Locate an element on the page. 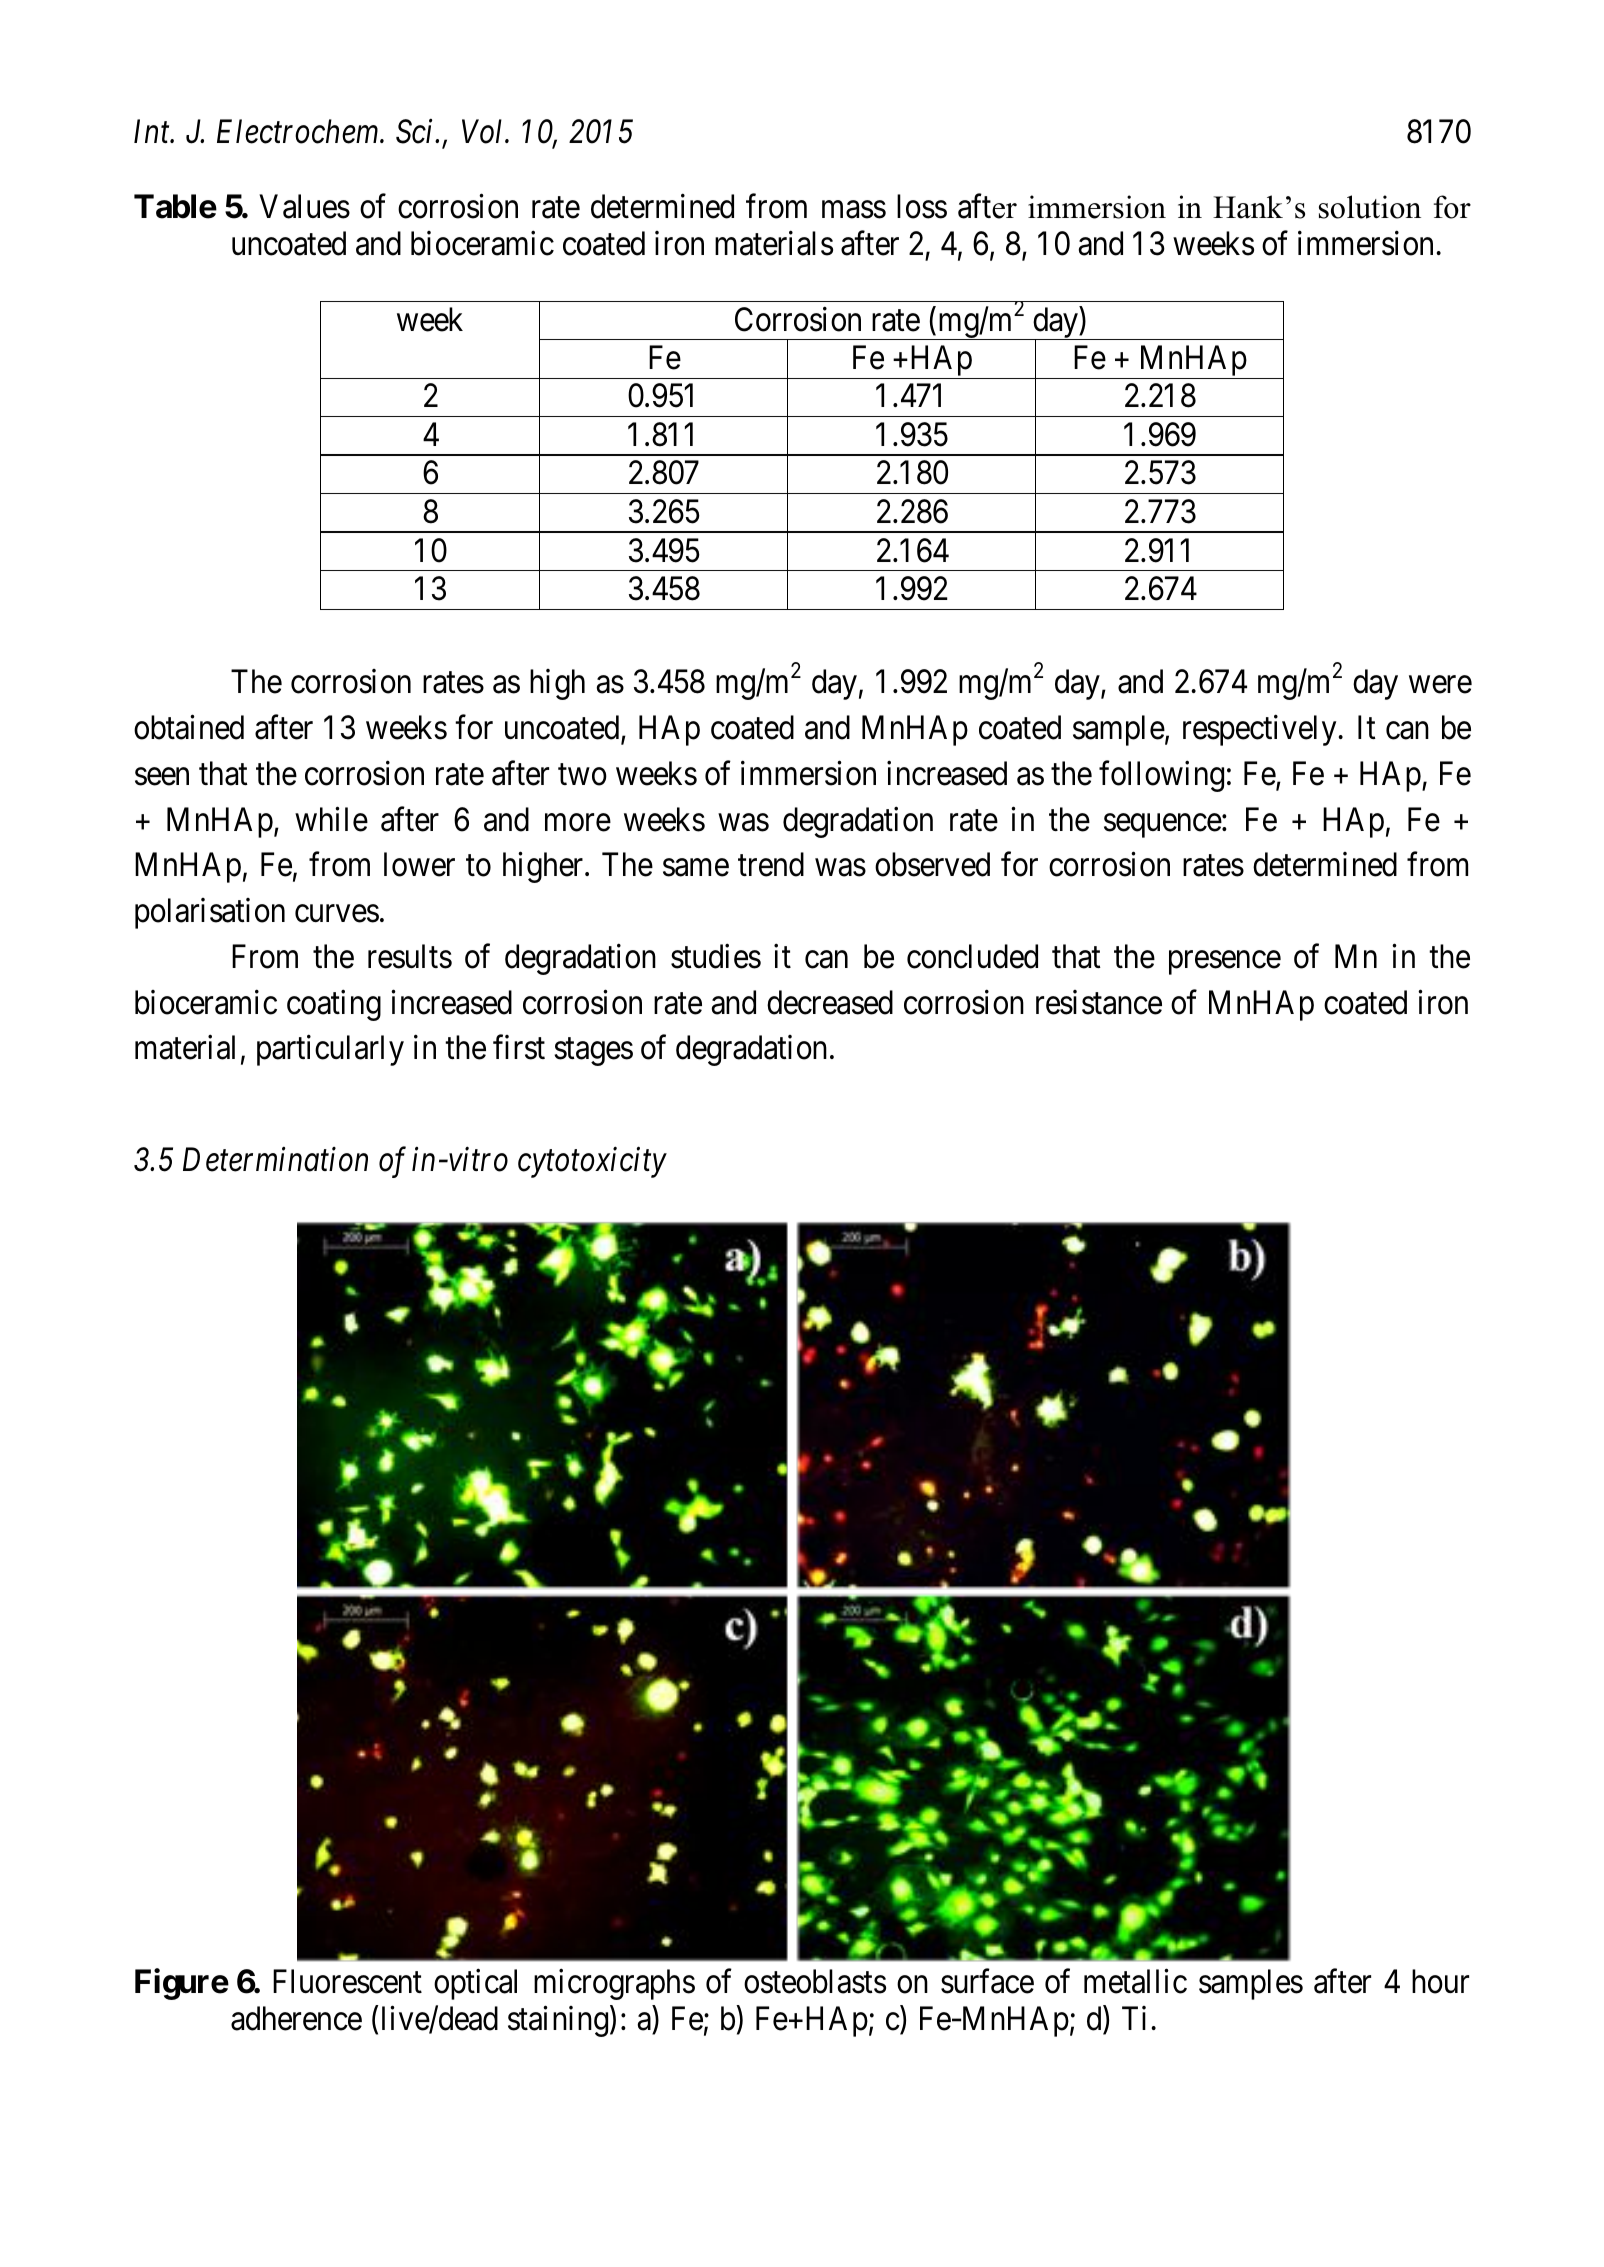 The image size is (1604, 2267). Determination is located at coordinates (275, 1160).
